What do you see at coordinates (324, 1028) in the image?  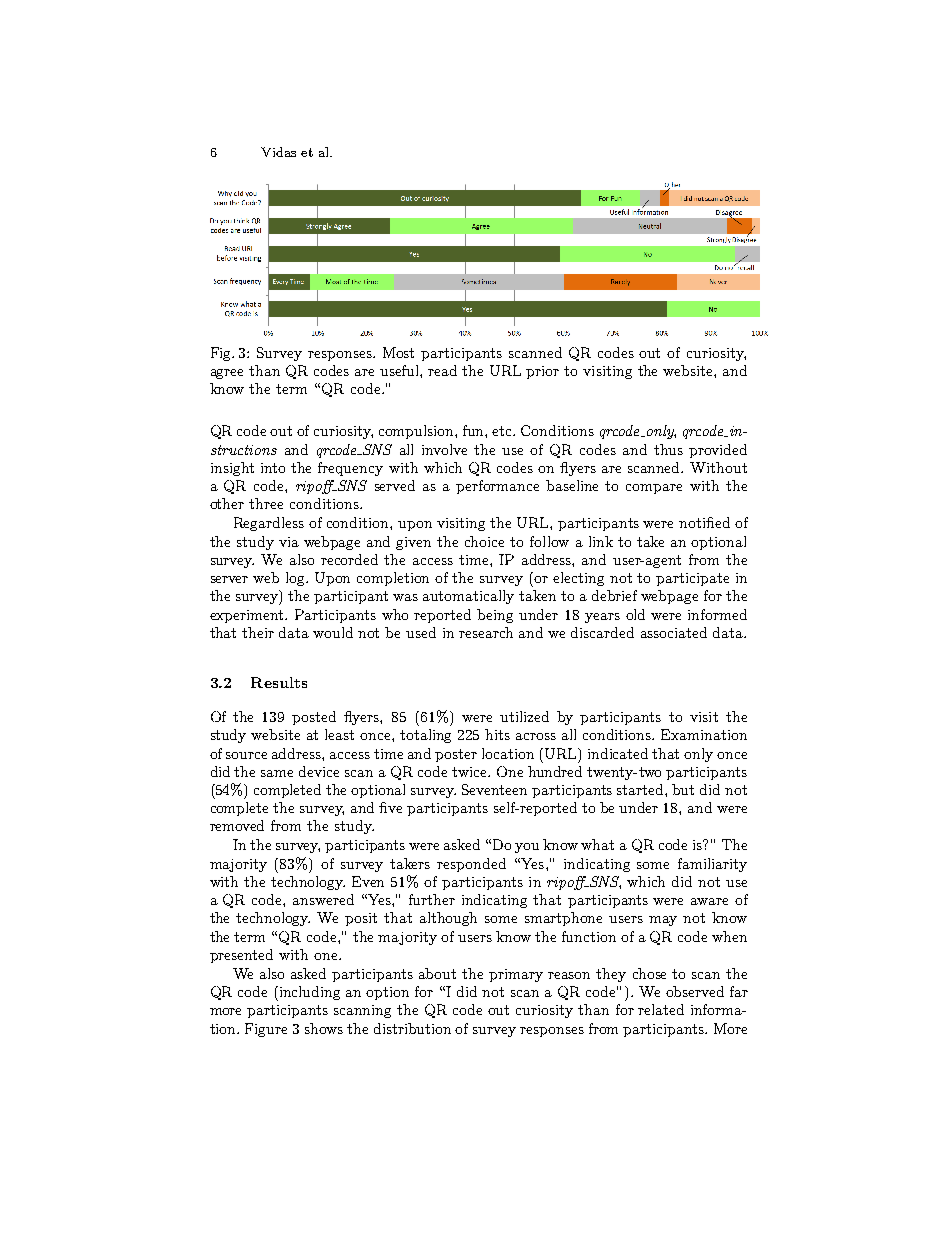 I see `shows` at bounding box center [324, 1028].
